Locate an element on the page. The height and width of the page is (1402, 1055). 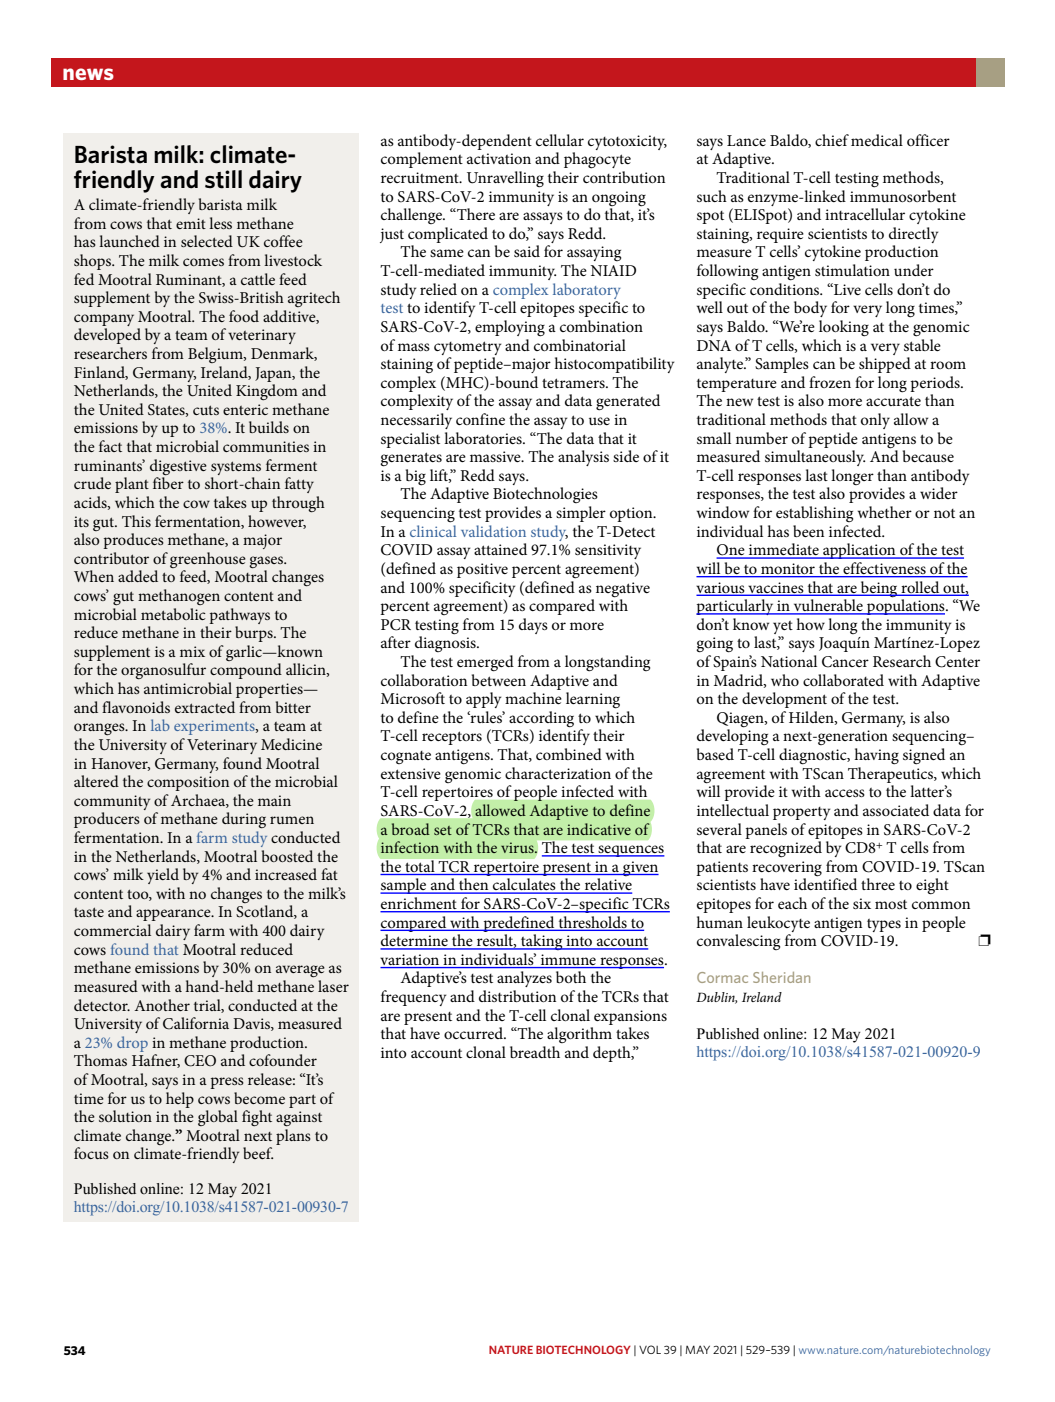
fiber is located at coordinates (168, 482).
